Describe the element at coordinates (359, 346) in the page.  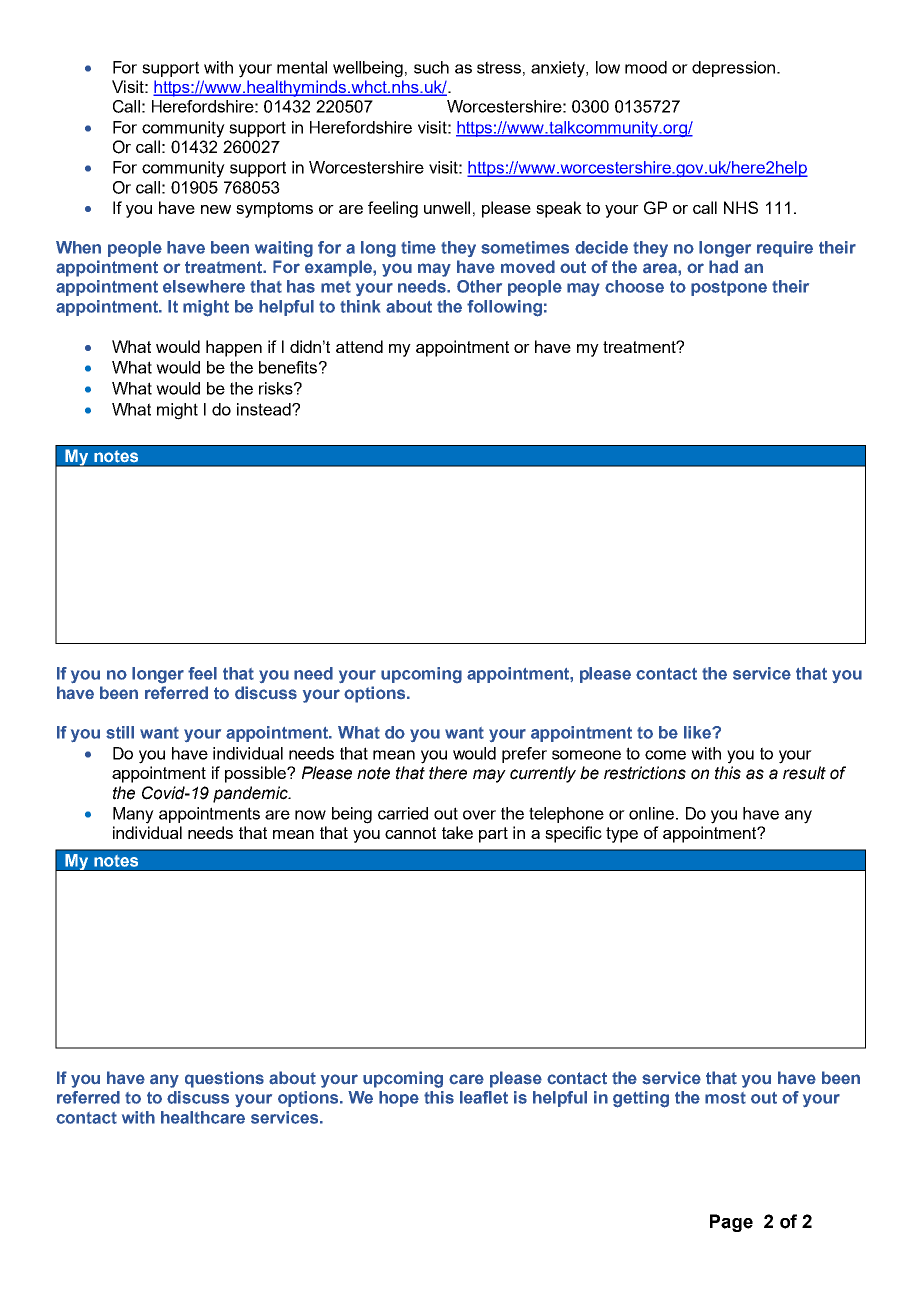
I see `attend` at that location.
